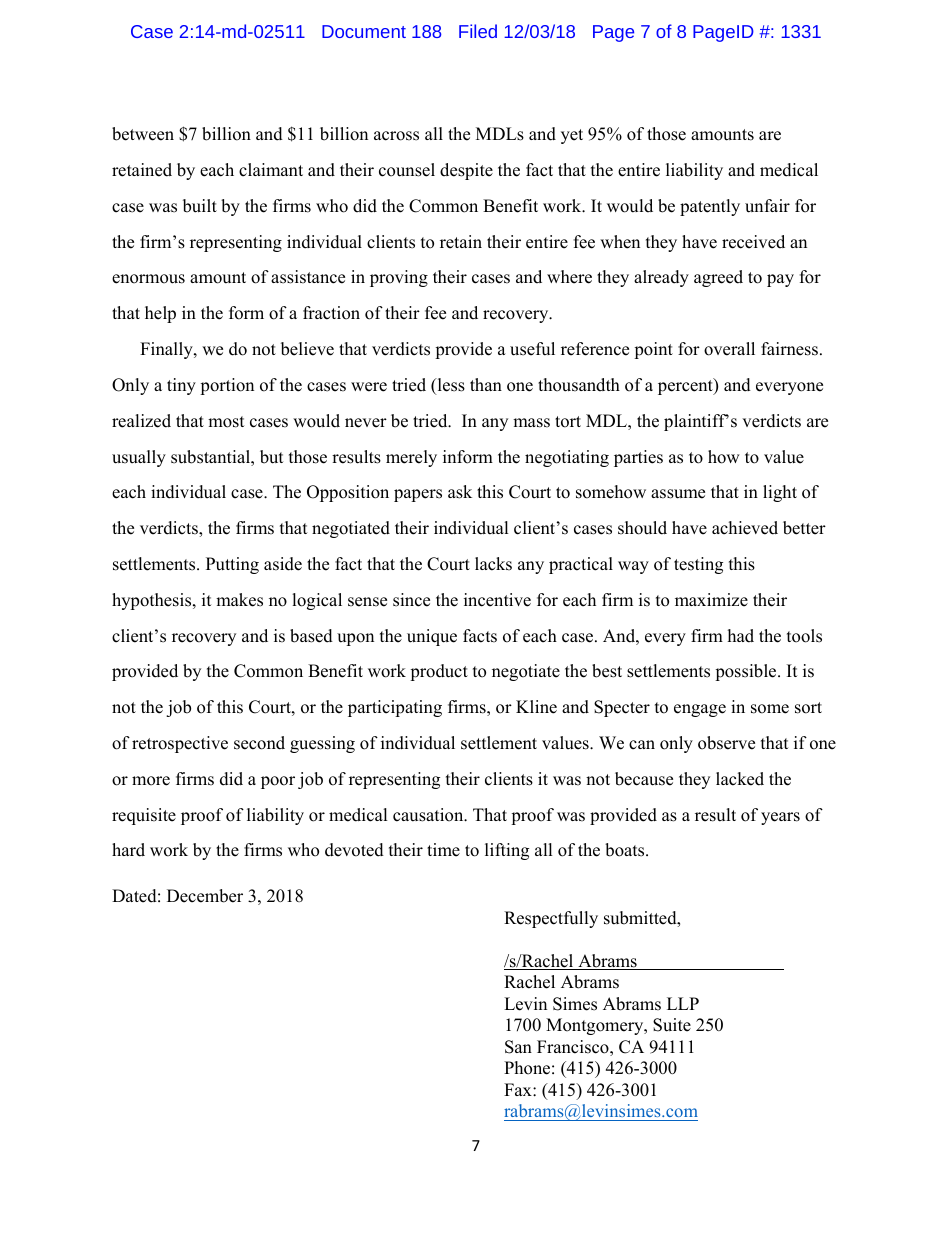 The width and height of the document is (952, 1233). I want to click on Filed, so click(478, 31).
